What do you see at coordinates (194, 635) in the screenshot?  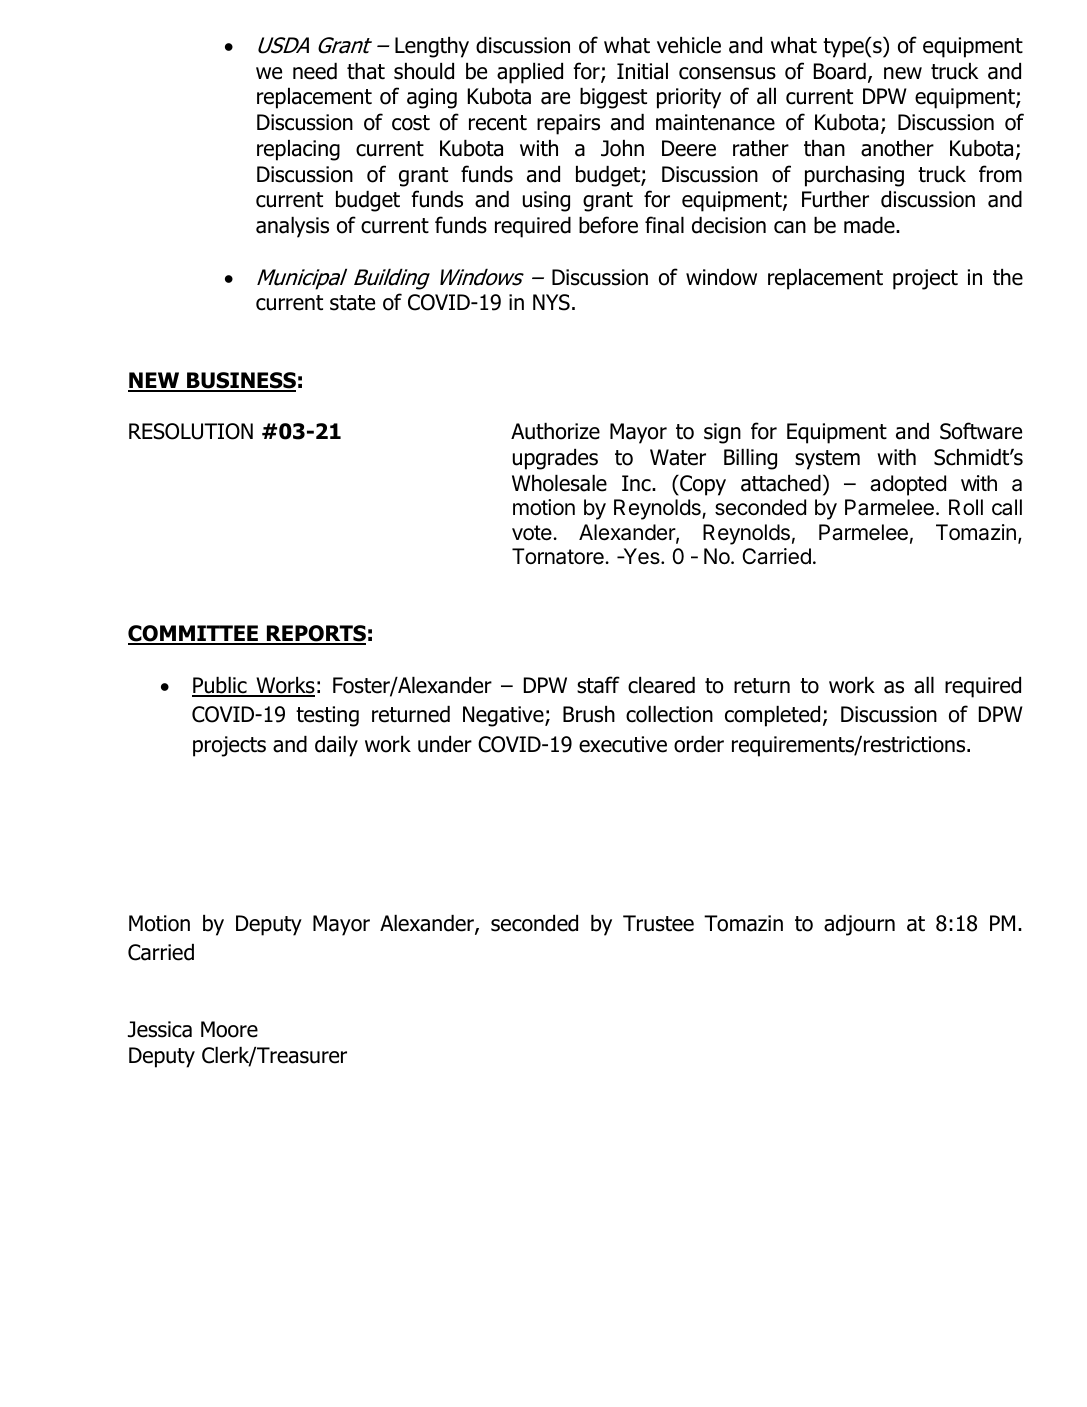 I see `COMMITTEE` at bounding box center [194, 635].
